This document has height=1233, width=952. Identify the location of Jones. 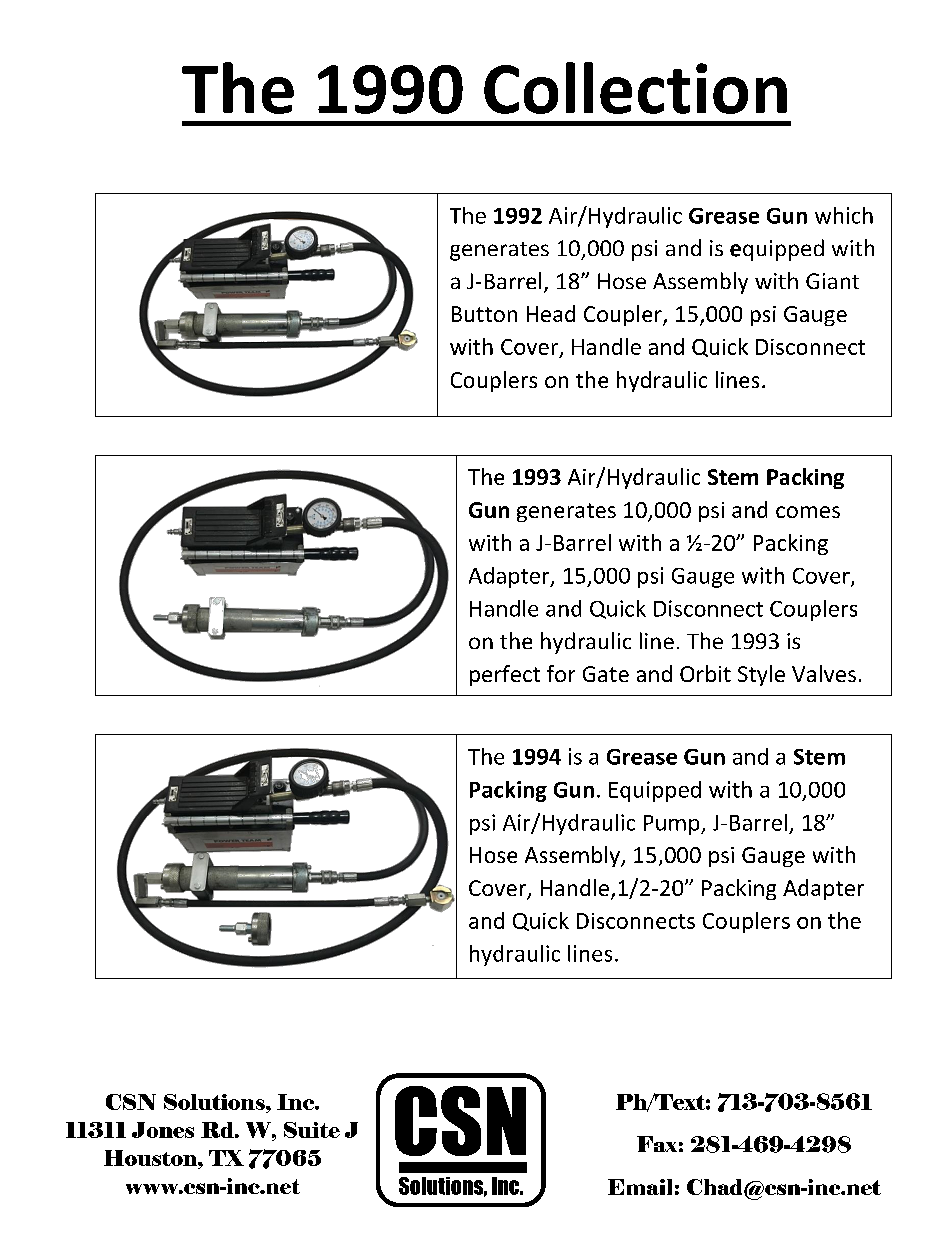
(163, 1130).
